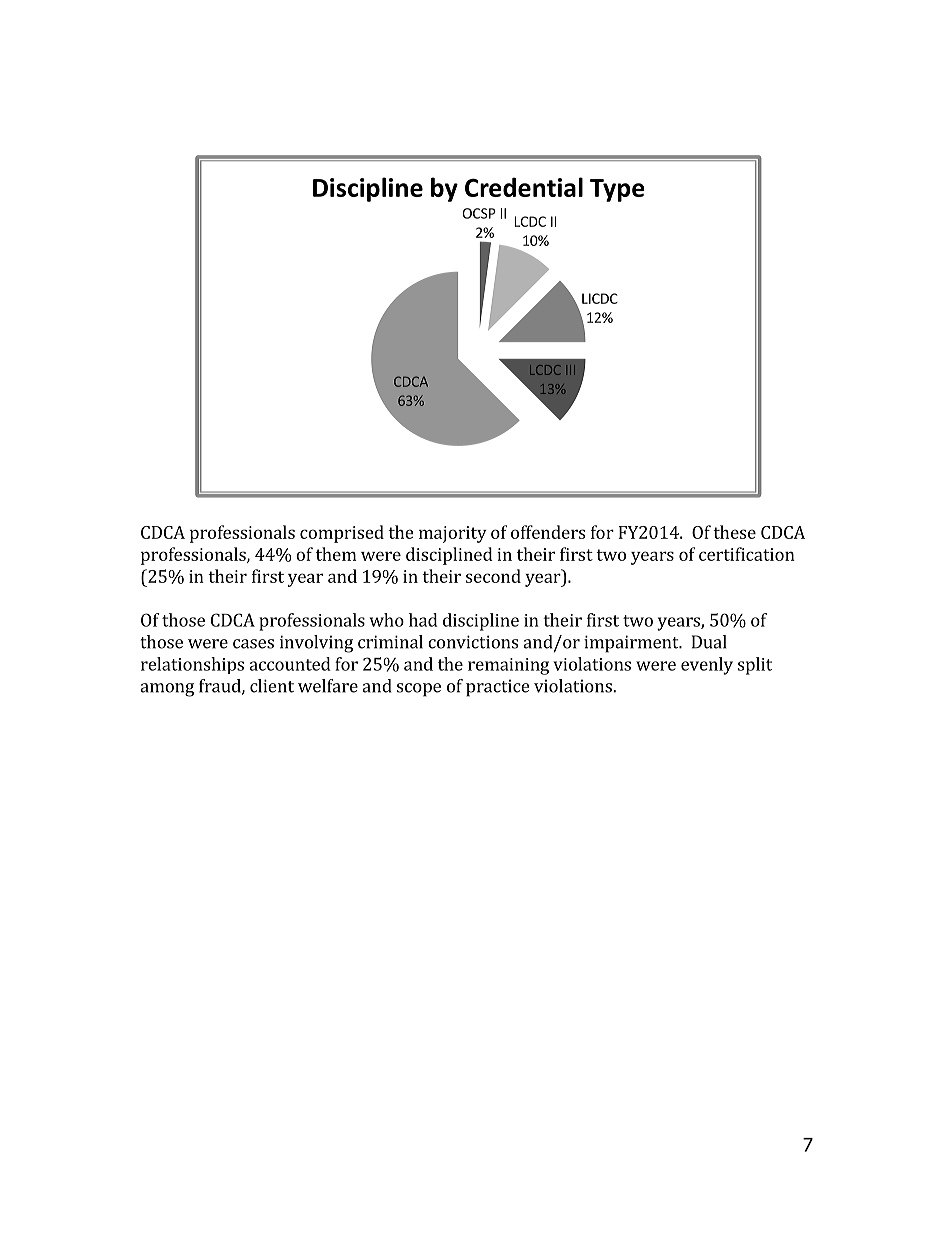  I want to click on client, so click(272, 686).
